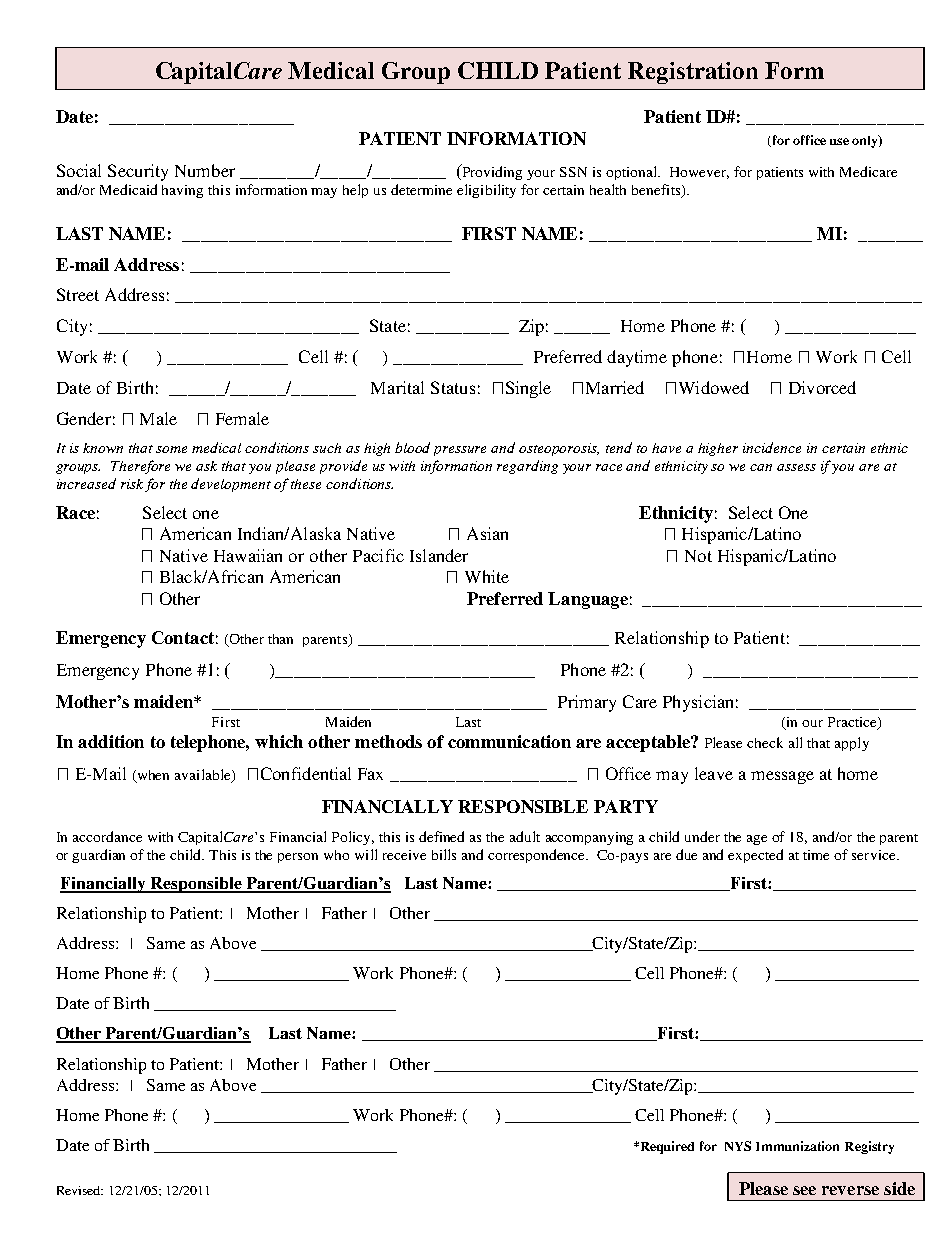 The image size is (952, 1233). What do you see at coordinates (486, 191) in the screenshot?
I see `eligibility` at bounding box center [486, 191].
